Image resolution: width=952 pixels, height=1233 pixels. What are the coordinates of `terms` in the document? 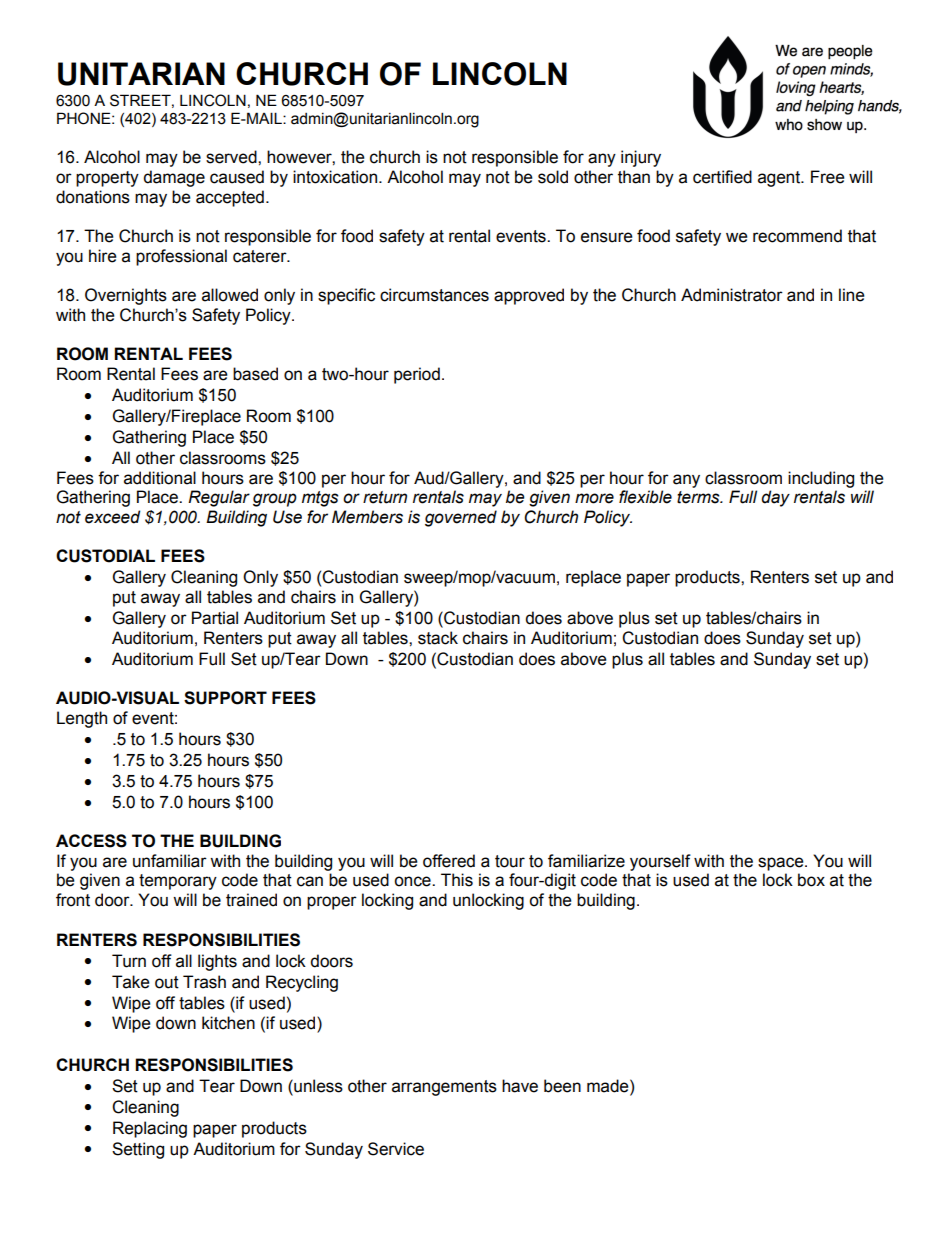 It's located at (699, 497).
